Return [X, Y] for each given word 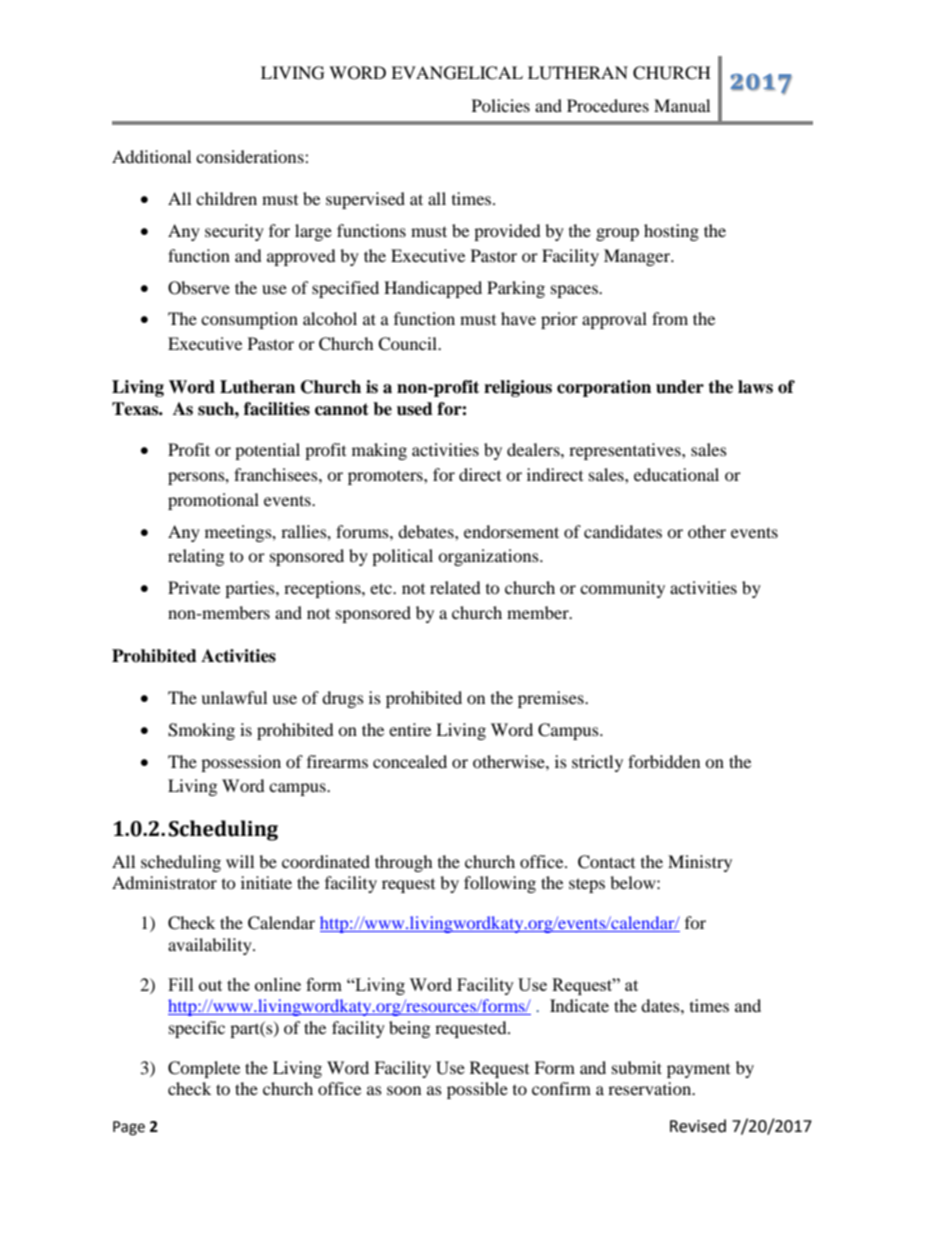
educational [676, 474]
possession [241, 763]
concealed [410, 761]
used [415, 409]
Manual [682, 105]
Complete [204, 1069]
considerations [251, 156]
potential [267, 451]
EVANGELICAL [457, 73]
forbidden [664, 761]
